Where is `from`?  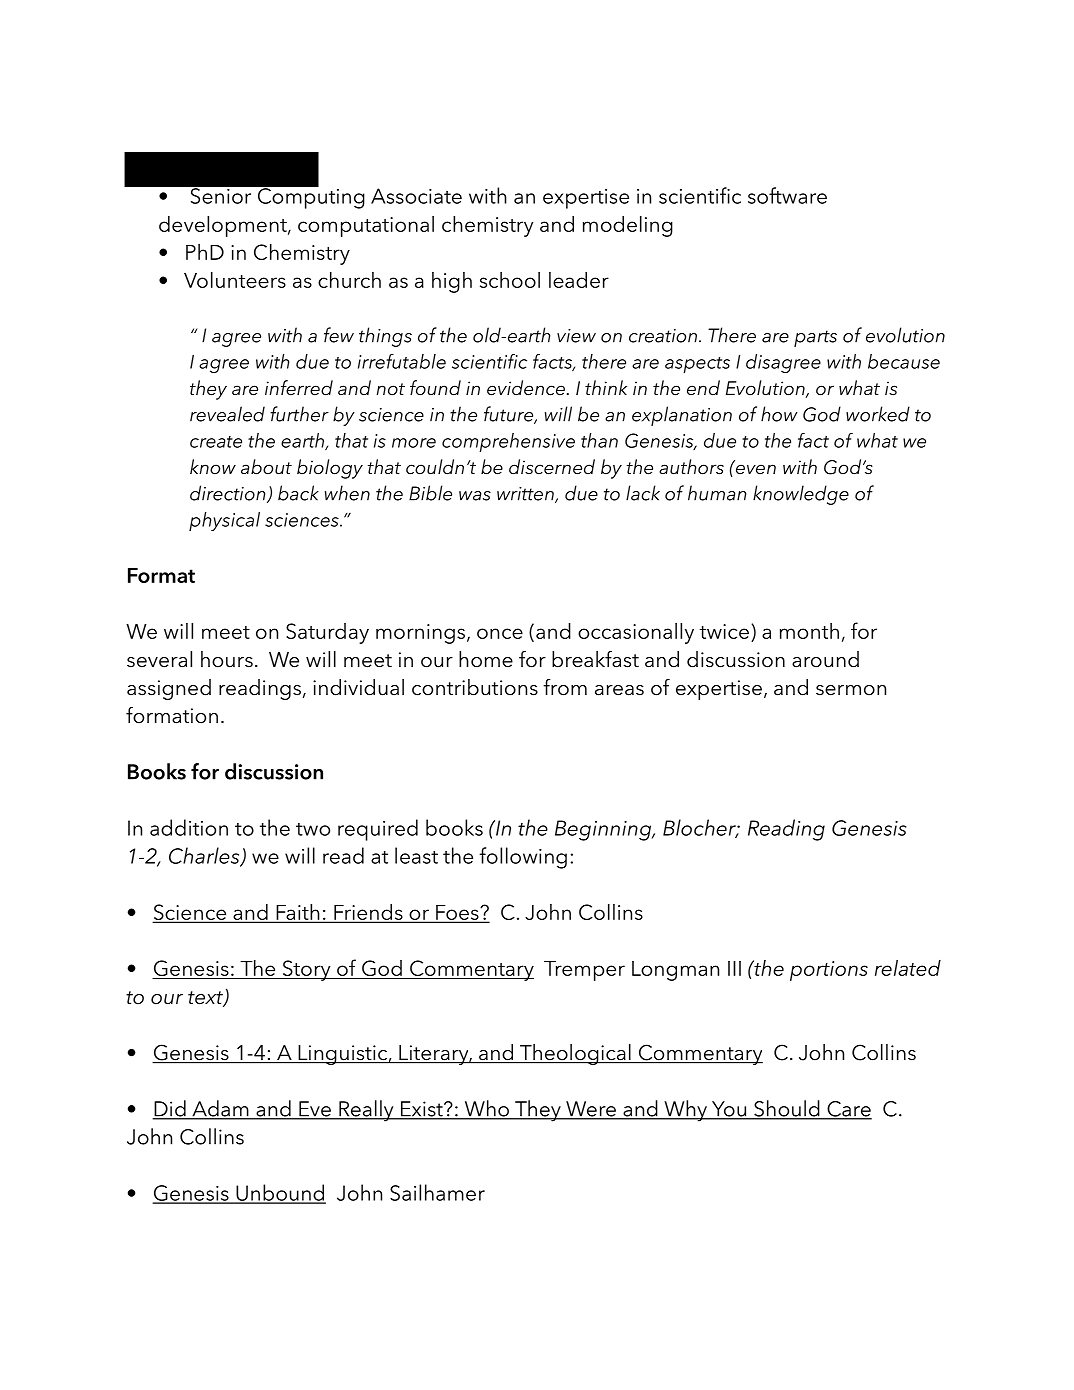 from is located at coordinates (565, 687).
